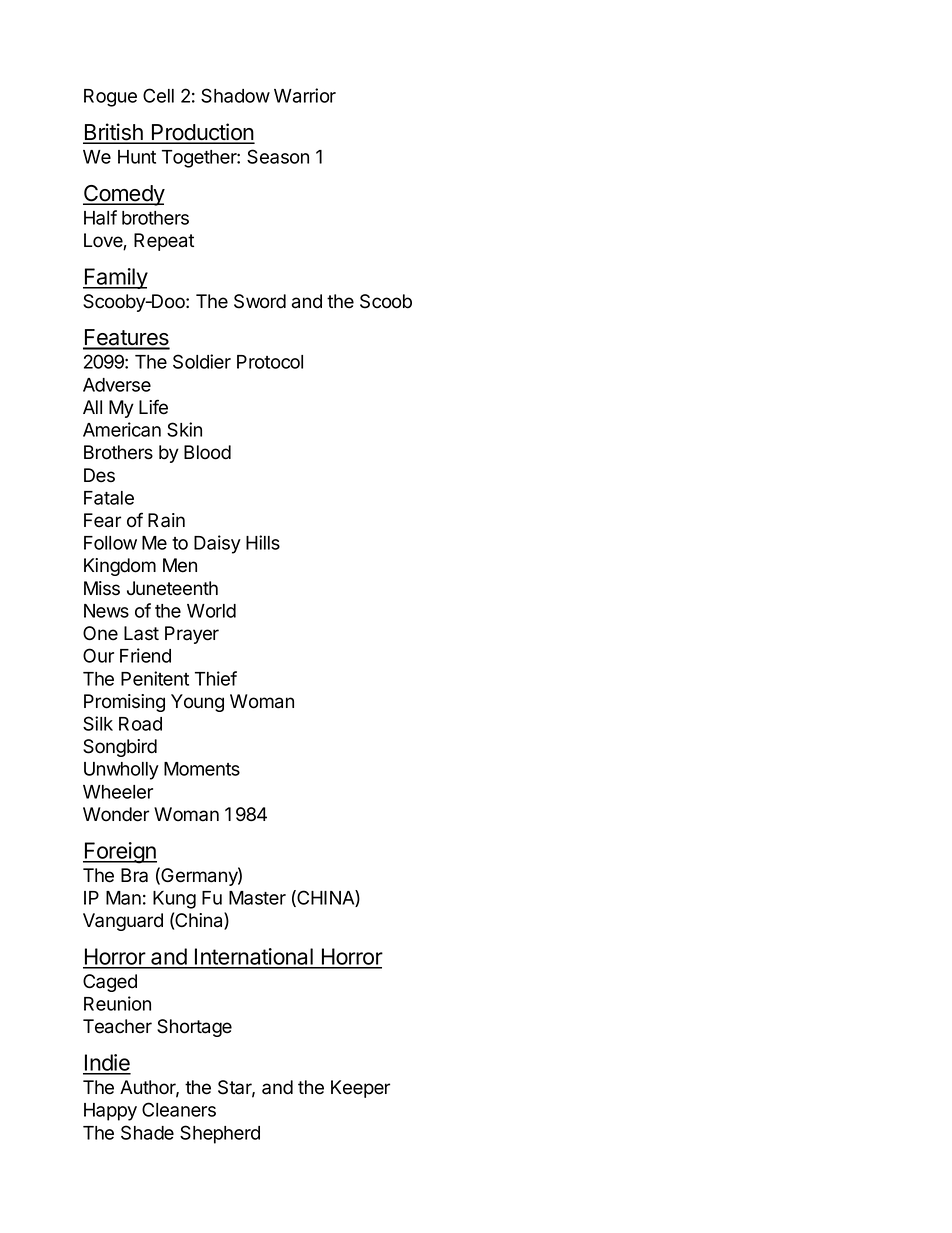 Image resolution: width=952 pixels, height=1233 pixels. I want to click on Shadow, so click(235, 95).
